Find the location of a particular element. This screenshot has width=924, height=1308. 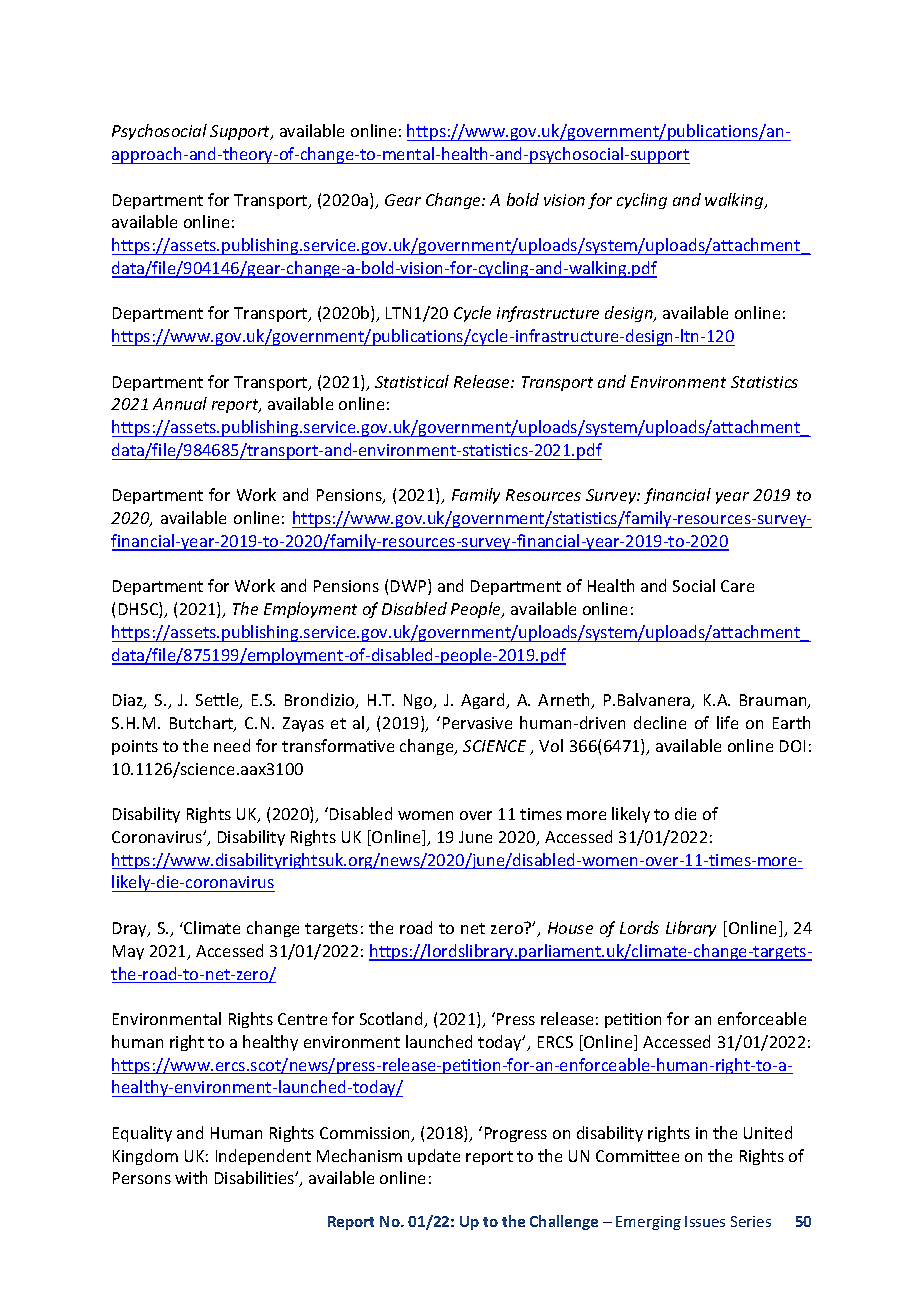

United is located at coordinates (768, 1132).
